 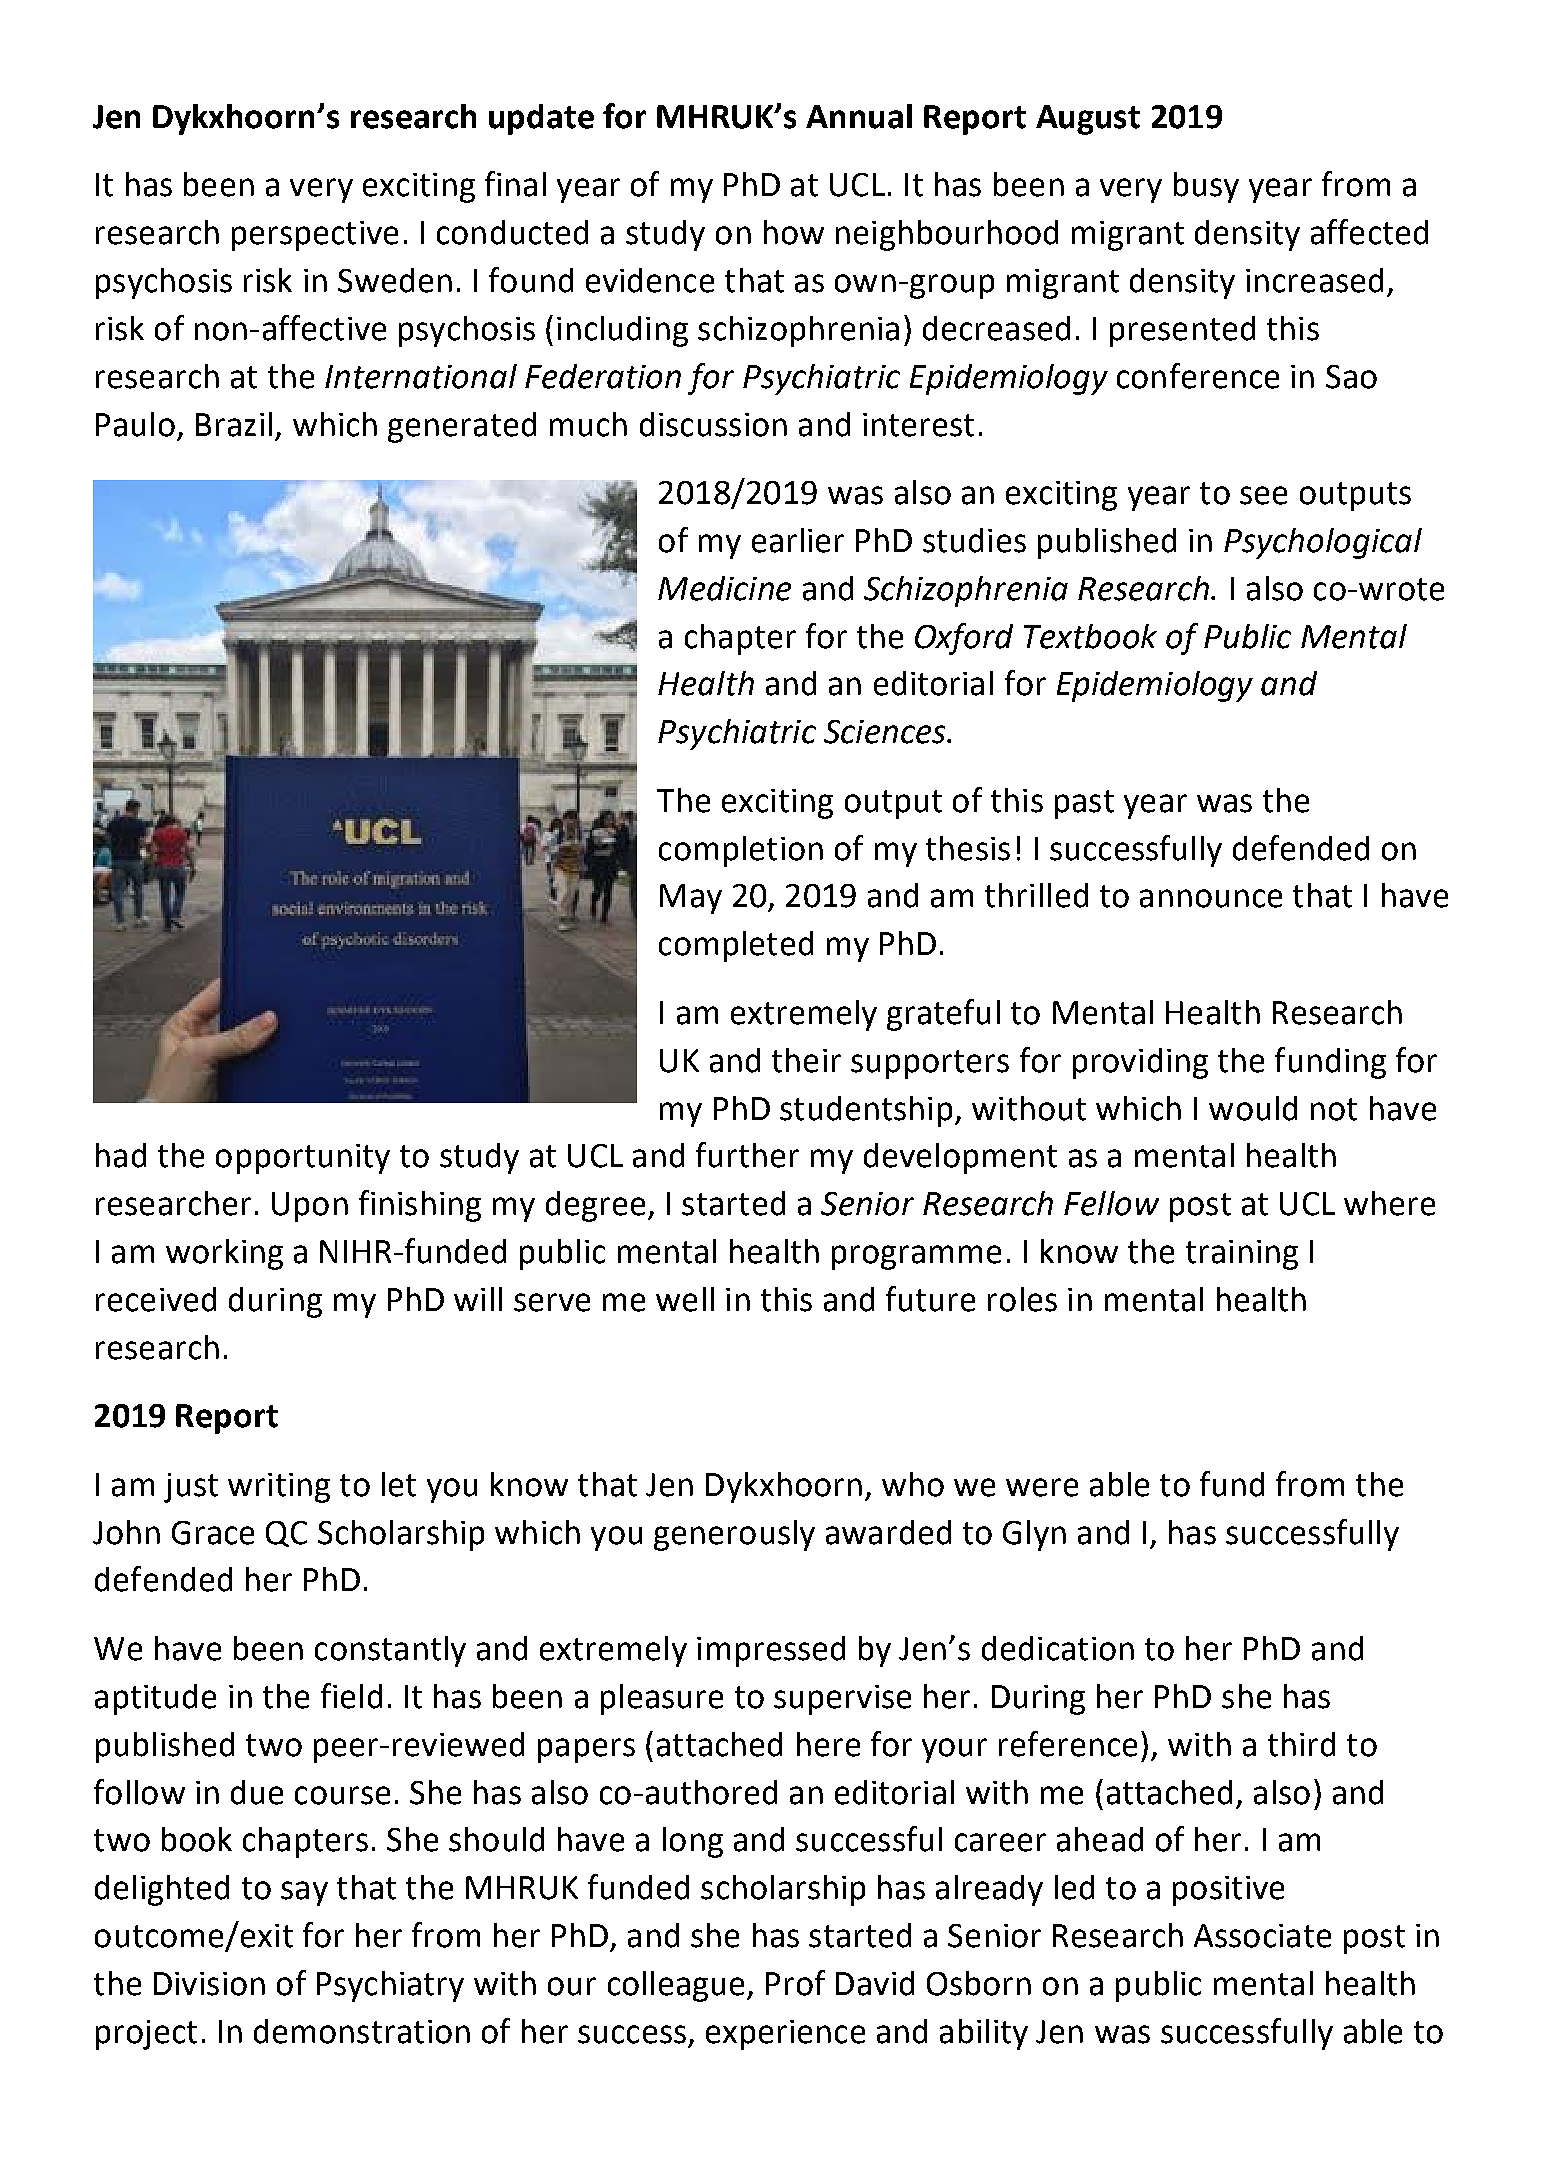 I want to click on Prof, so click(x=795, y=1983).
